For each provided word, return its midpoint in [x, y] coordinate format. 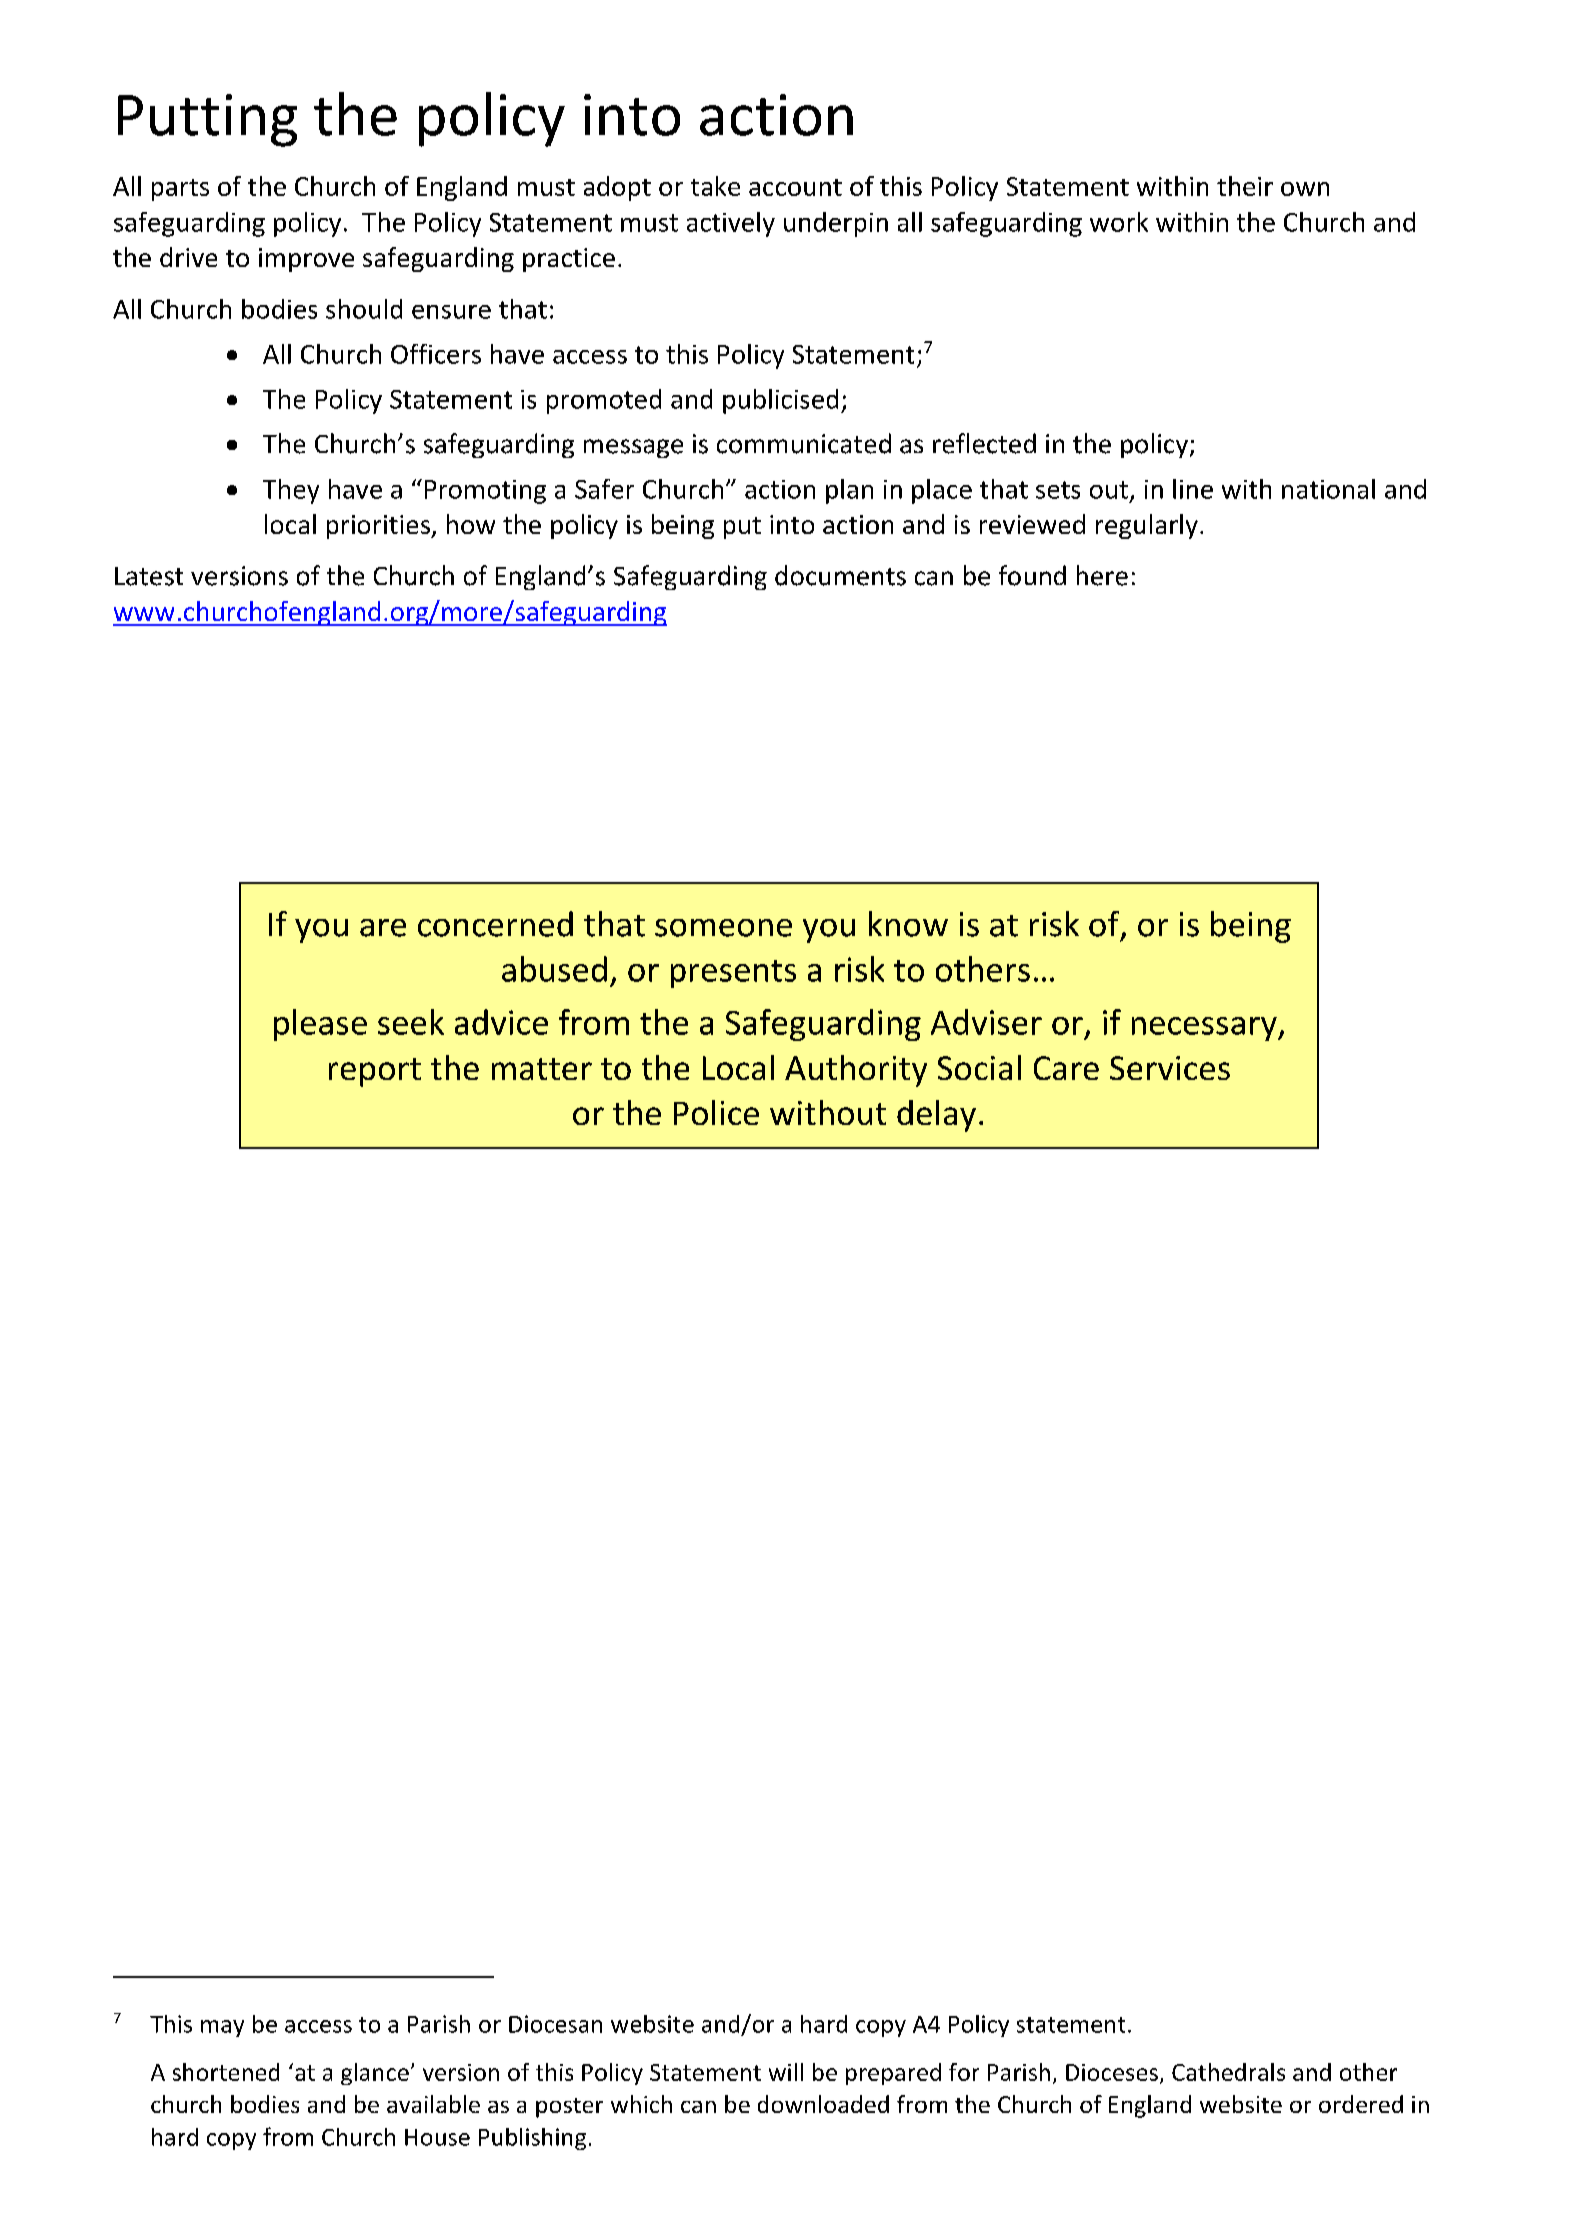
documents [840, 575]
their [1245, 186]
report [375, 1072]
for [964, 2072]
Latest [149, 576]
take [715, 186]
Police [716, 1112]
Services [1170, 1068]
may [222, 2028]
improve [306, 260]
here [1102, 575]
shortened [226, 2072]
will [786, 2072]
